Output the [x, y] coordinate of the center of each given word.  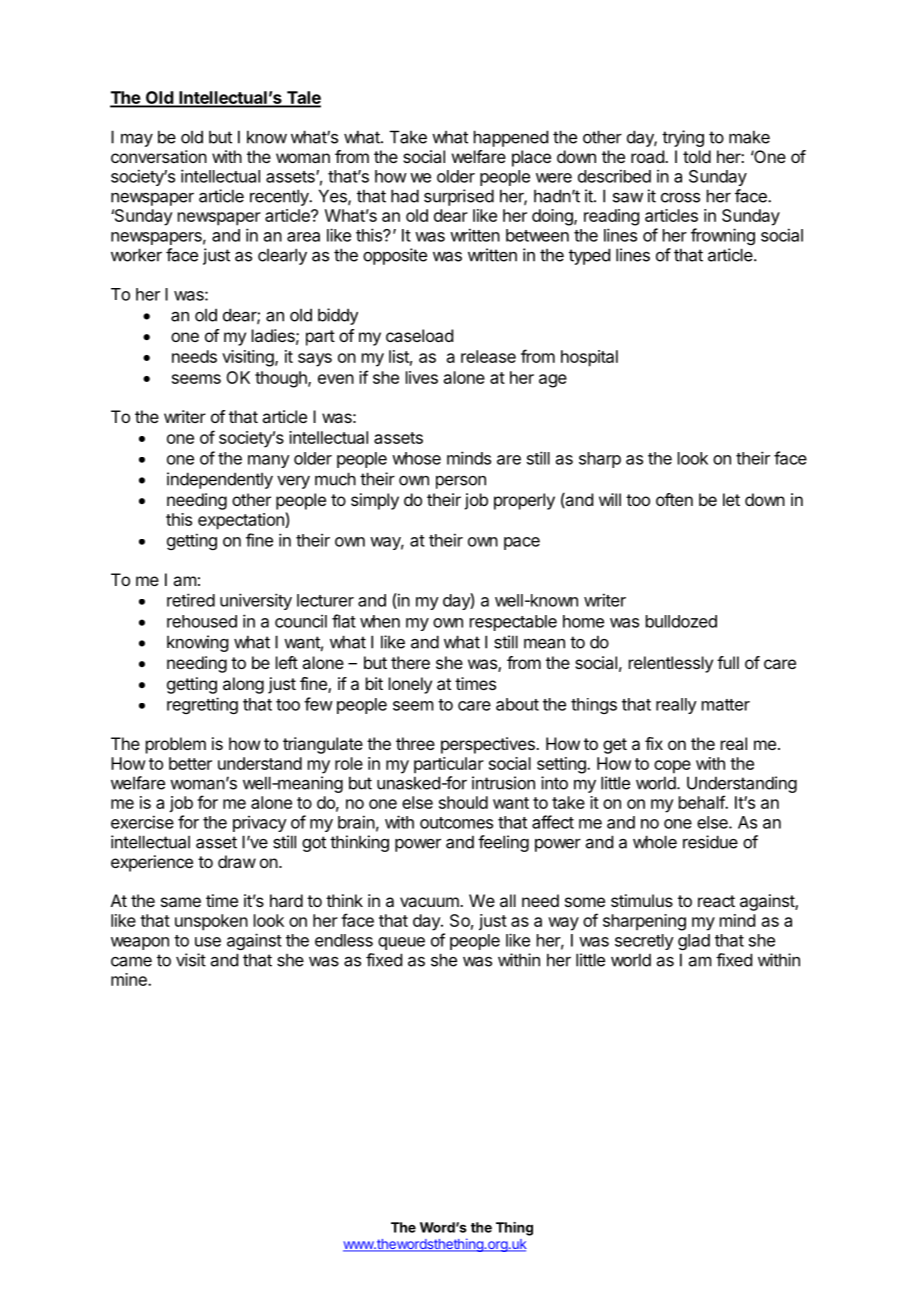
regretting [202, 705]
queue [401, 943]
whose [416, 458]
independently [220, 480]
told [697, 156]
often [674, 499]
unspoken [211, 922]
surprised [459, 197]
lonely [410, 685]
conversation [159, 156]
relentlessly [671, 664]
